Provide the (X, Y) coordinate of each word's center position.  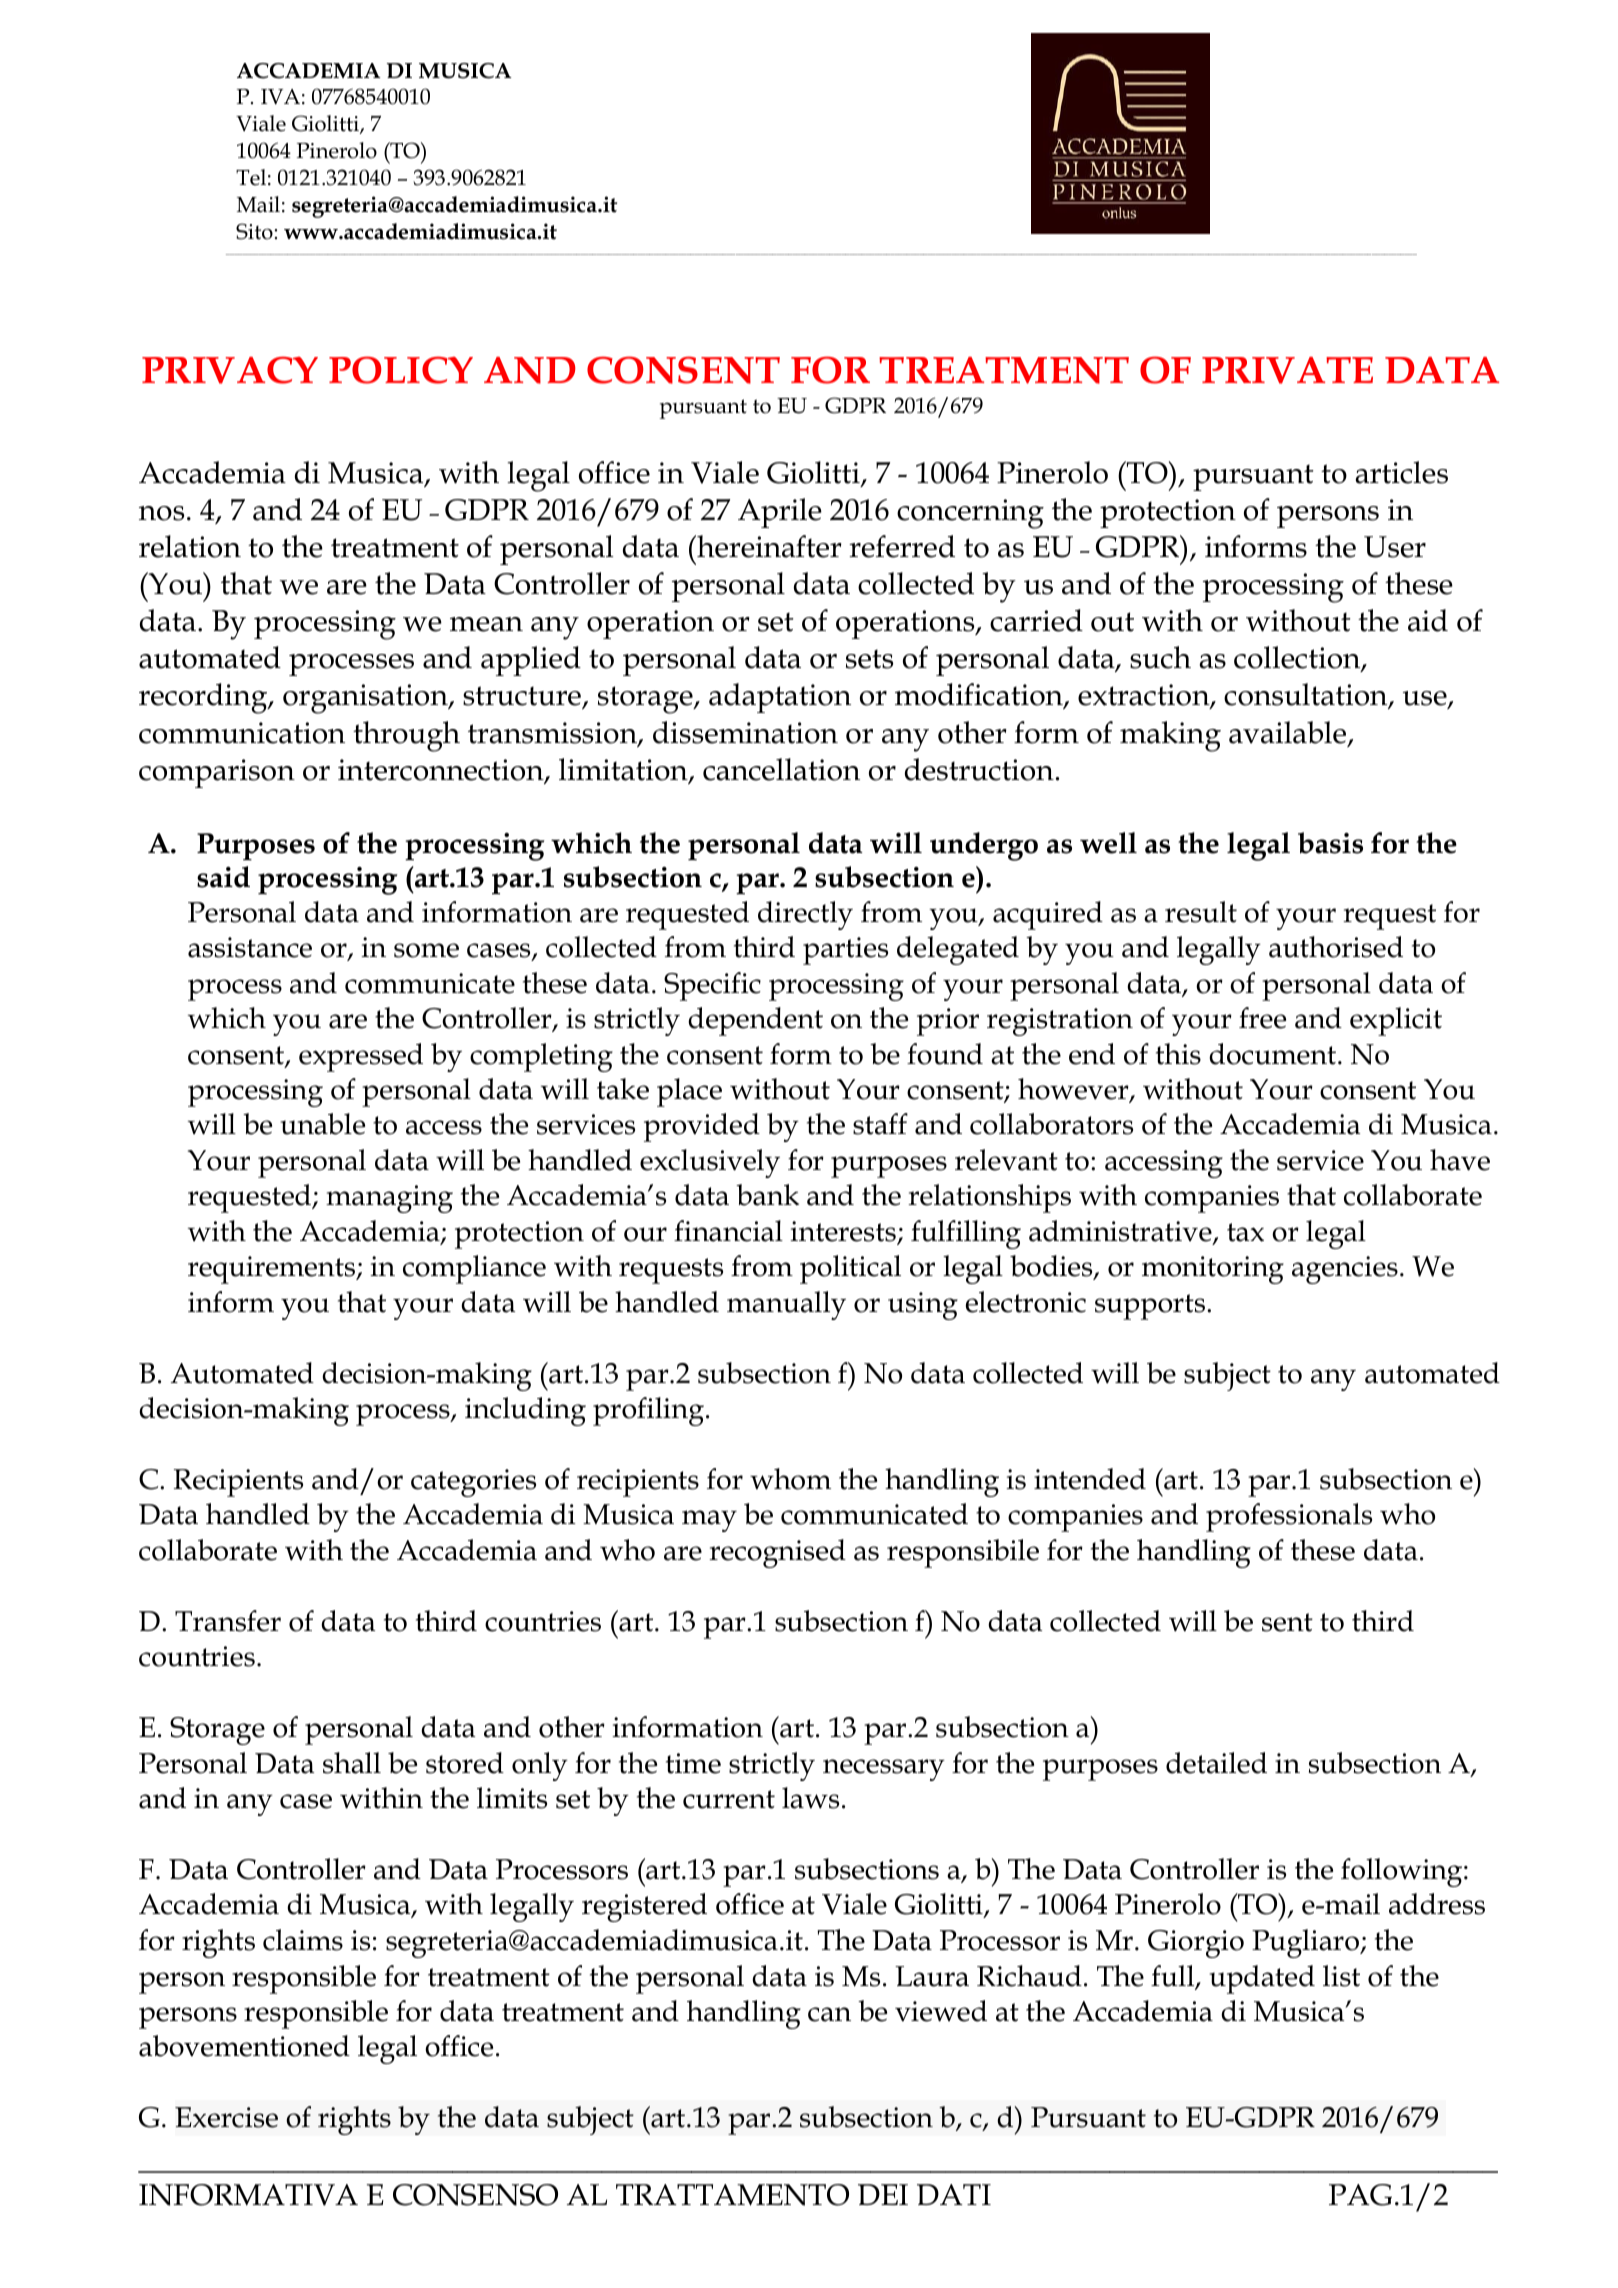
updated (1262, 1979)
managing (389, 1199)
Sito (254, 231)
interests (844, 1232)
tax (1245, 1232)
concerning (970, 514)
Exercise (226, 2117)
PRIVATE (1287, 370)
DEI (883, 2194)
